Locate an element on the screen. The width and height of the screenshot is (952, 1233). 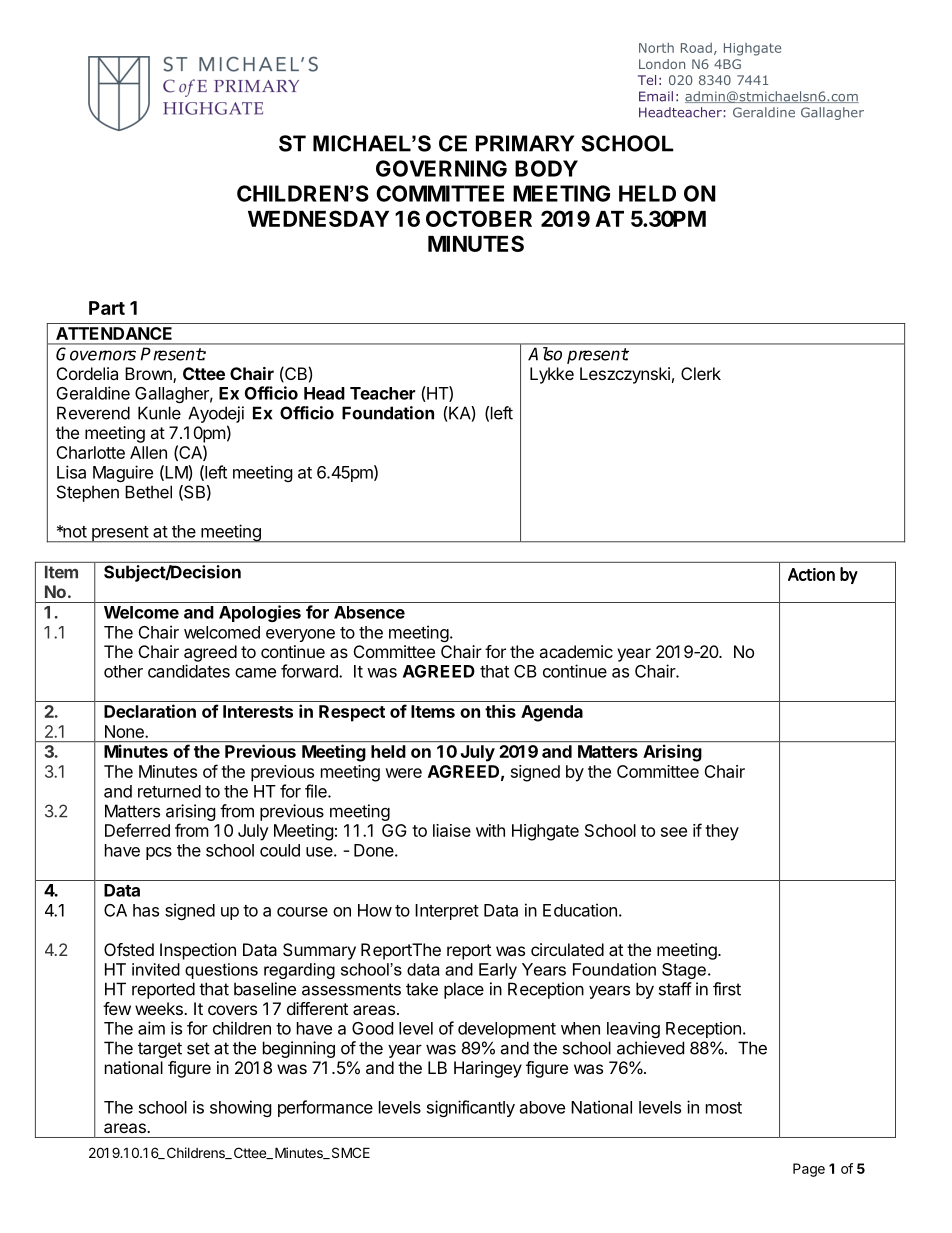
GOVERNING is located at coordinates (441, 168).
